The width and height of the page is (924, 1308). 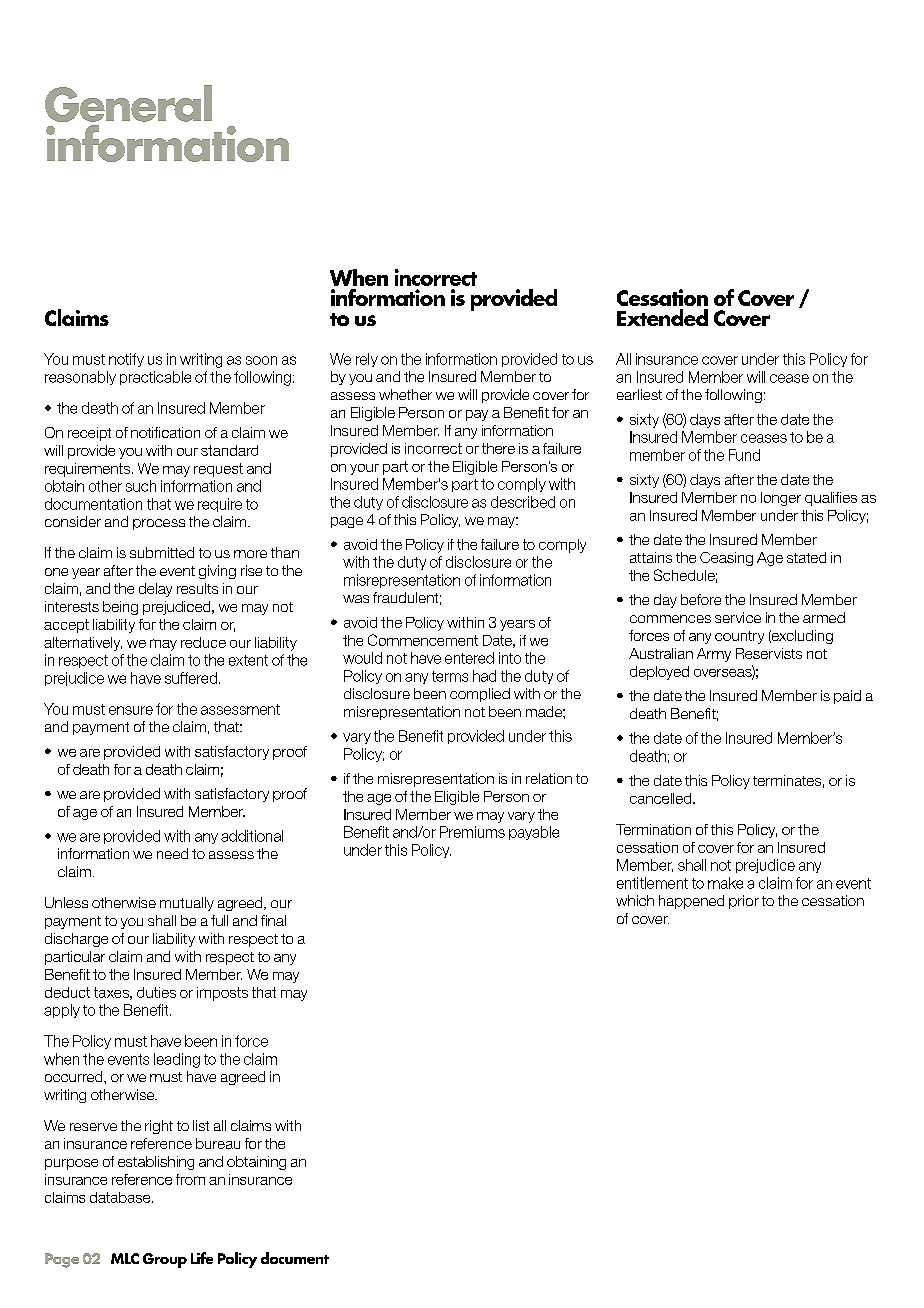 What do you see at coordinates (744, 902) in the page?
I see `prior` at bounding box center [744, 902].
